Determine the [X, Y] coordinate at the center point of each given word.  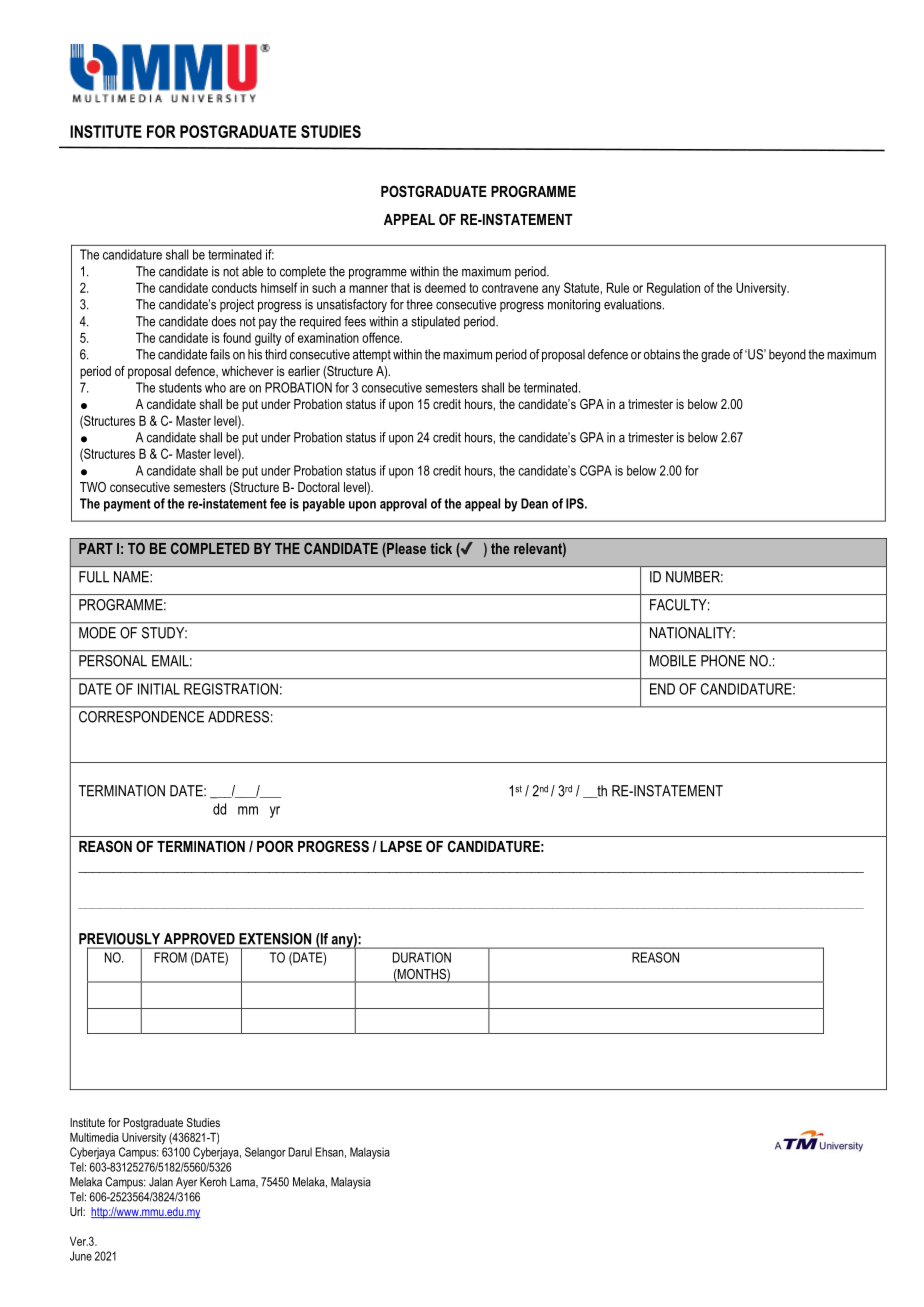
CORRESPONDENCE [141, 717]
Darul [300, 1152]
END [662, 689]
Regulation [673, 289]
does [224, 321]
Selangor [265, 1153]
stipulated [435, 322]
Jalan [161, 1182]
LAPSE [401, 846]
